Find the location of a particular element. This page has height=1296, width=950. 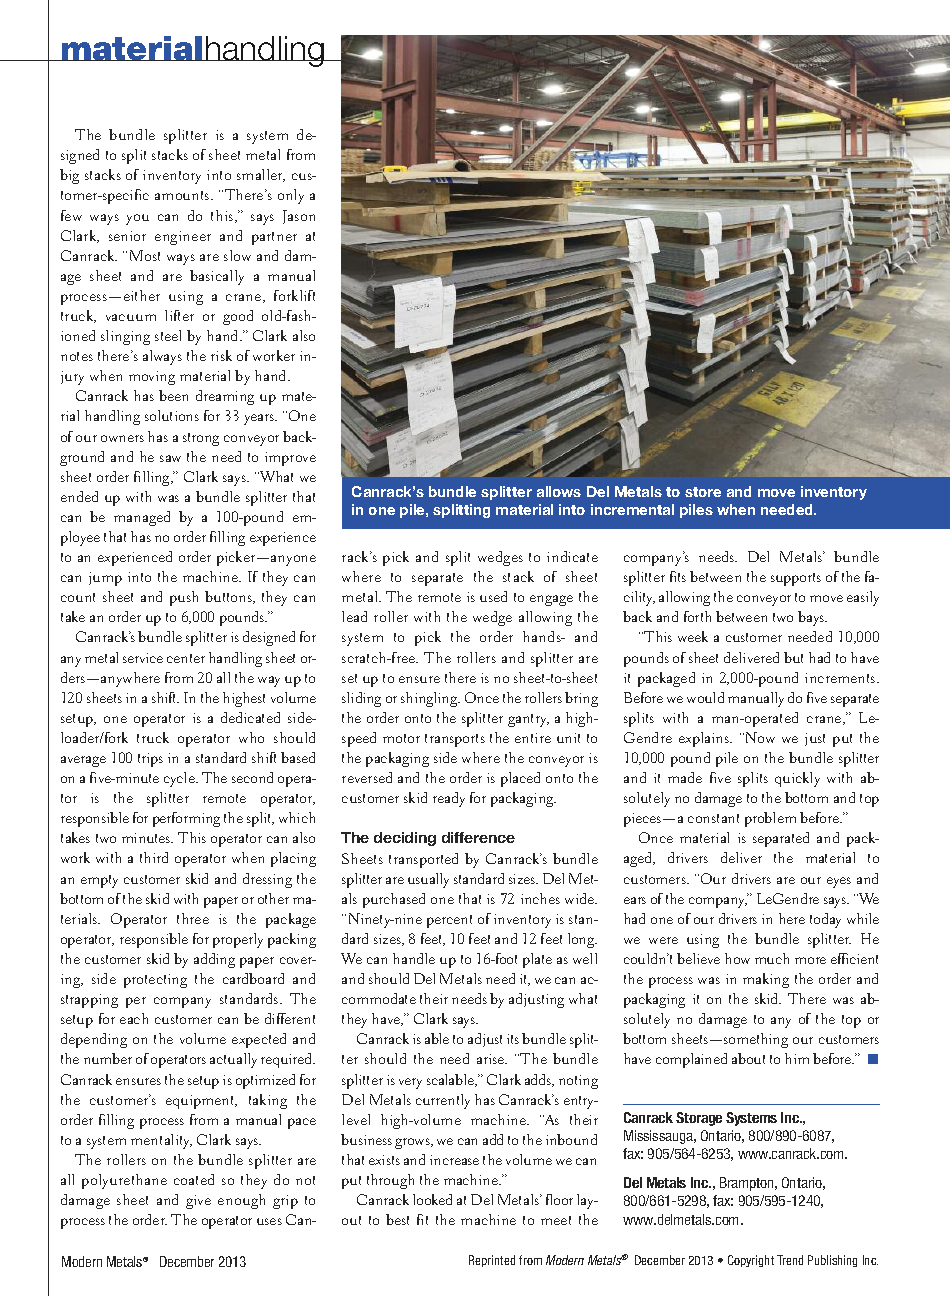

looked is located at coordinates (432, 1199).
